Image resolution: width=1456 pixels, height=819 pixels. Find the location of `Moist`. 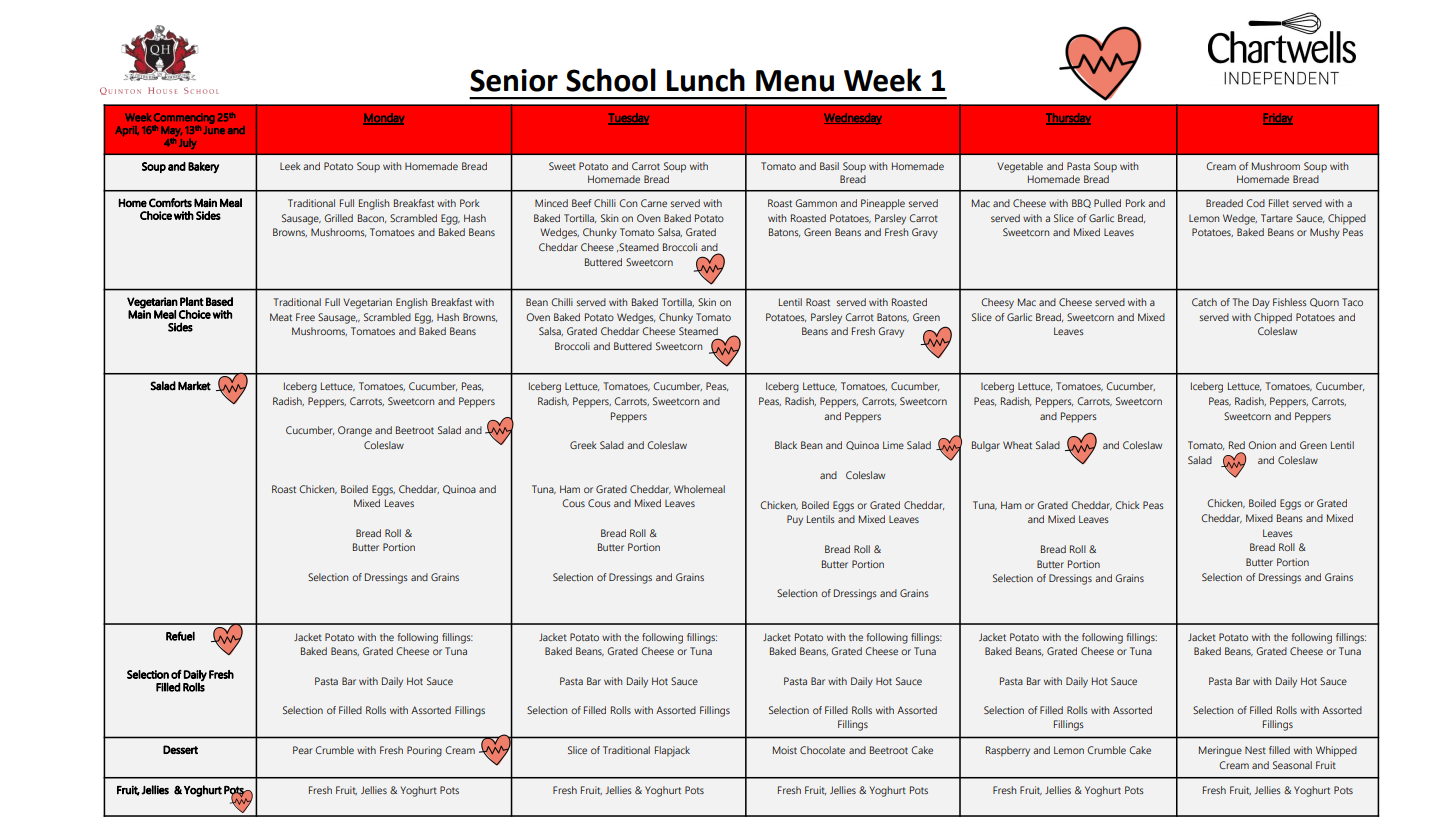

Moist is located at coordinates (785, 750).
